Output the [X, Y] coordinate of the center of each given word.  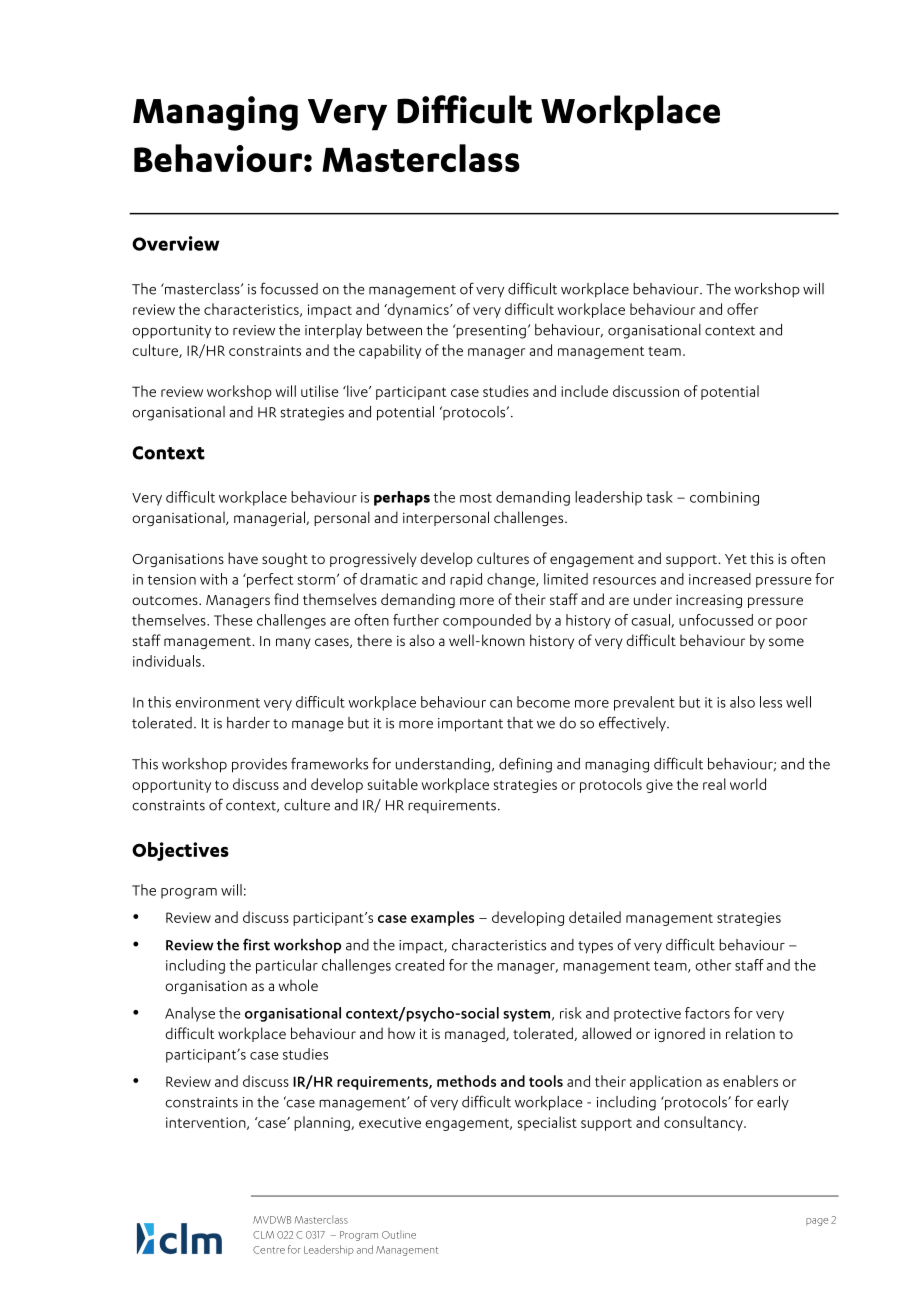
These [233, 620]
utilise [320, 391]
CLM [263, 1235]
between [394, 330]
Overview [176, 243]
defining [525, 765]
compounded [487, 621]
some [786, 642]
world [748, 784]
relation [750, 1033]
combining [724, 498]
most [476, 498]
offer [742, 309]
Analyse [190, 1014]
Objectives [180, 851]
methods [466, 1081]
